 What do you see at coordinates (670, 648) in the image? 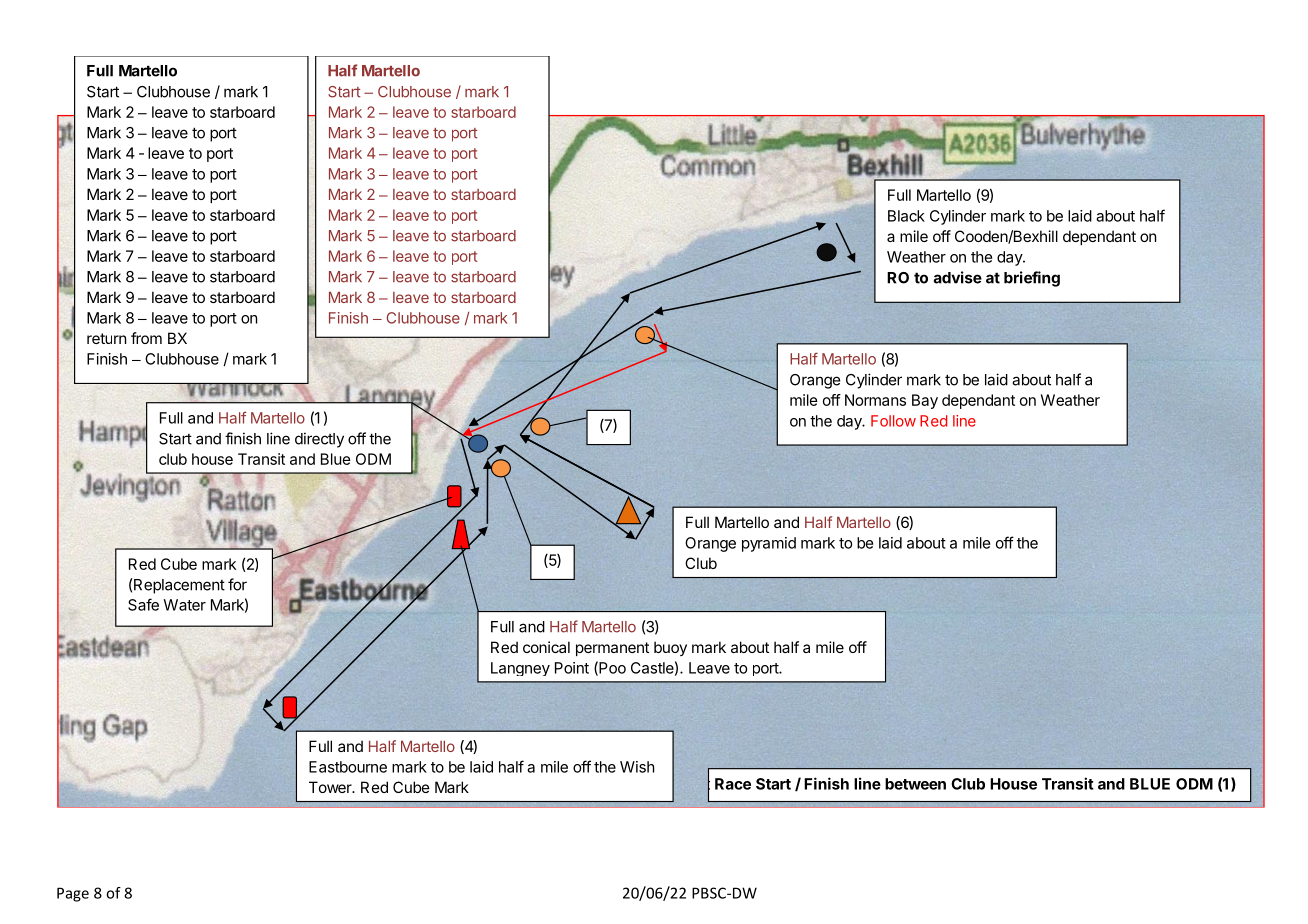
I see `buoy` at bounding box center [670, 648].
